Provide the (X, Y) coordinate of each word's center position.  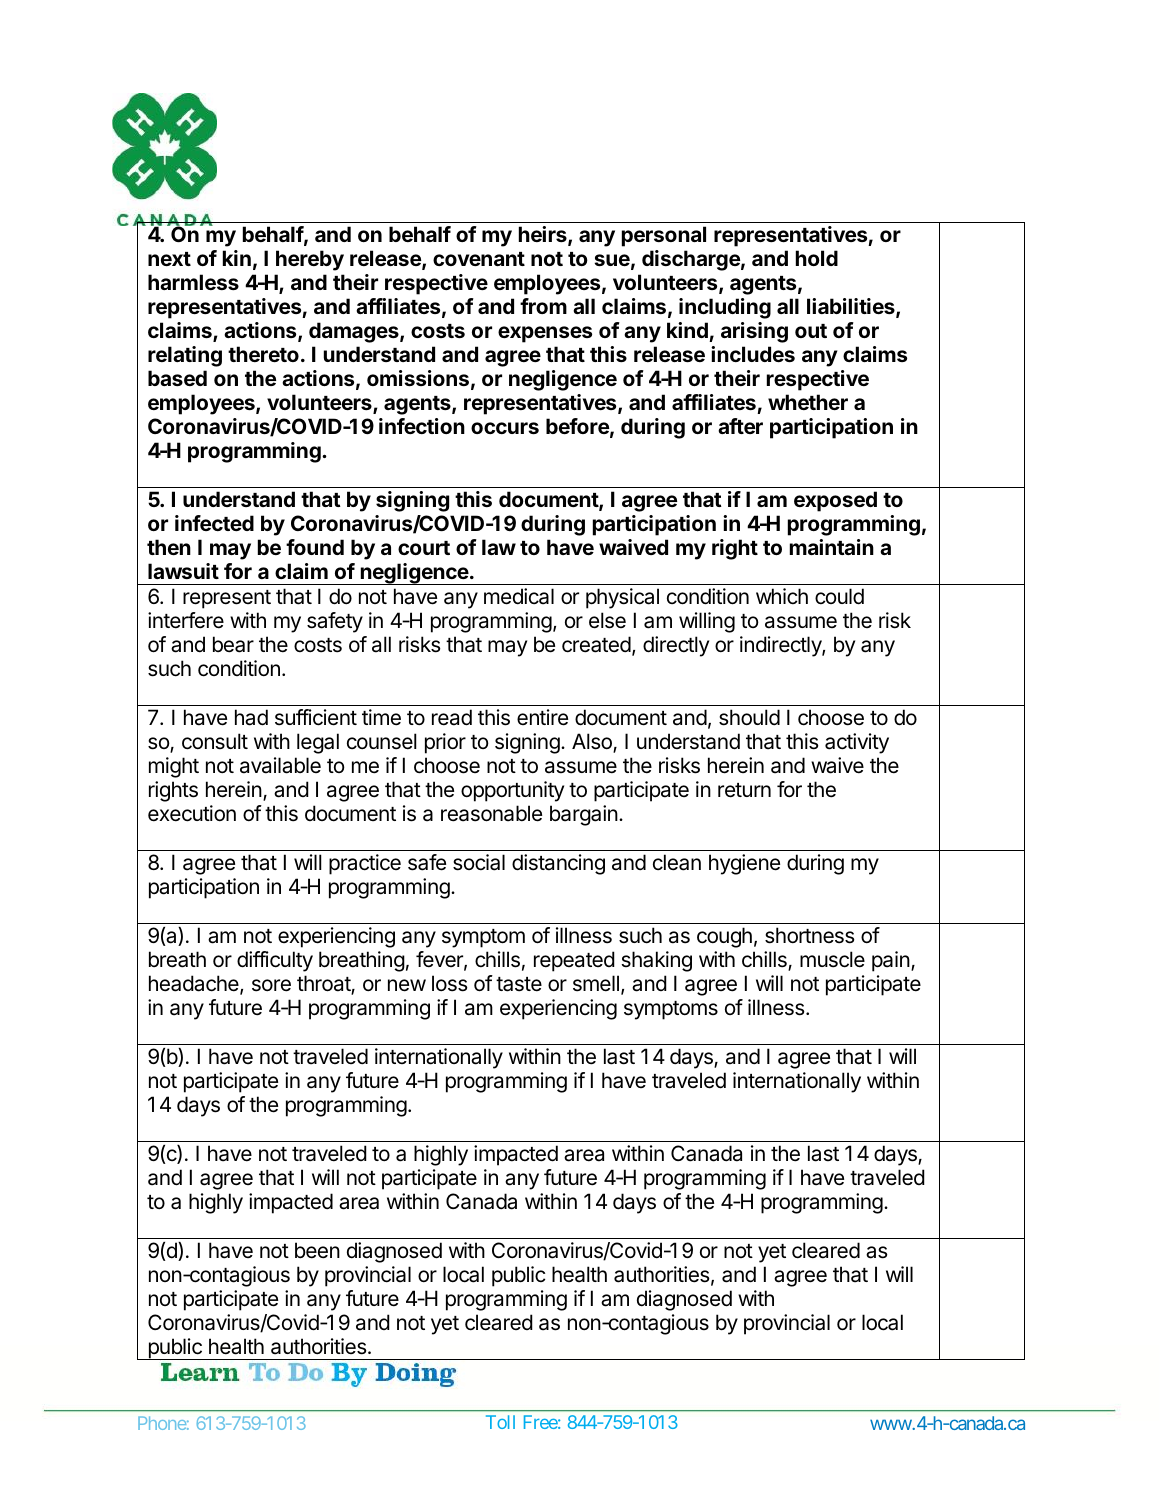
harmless (193, 282)
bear (233, 644)
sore (271, 985)
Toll (500, 1422)
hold (817, 258)
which (782, 596)
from (543, 306)
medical (519, 596)
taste (519, 984)
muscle (832, 959)
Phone (162, 1423)
